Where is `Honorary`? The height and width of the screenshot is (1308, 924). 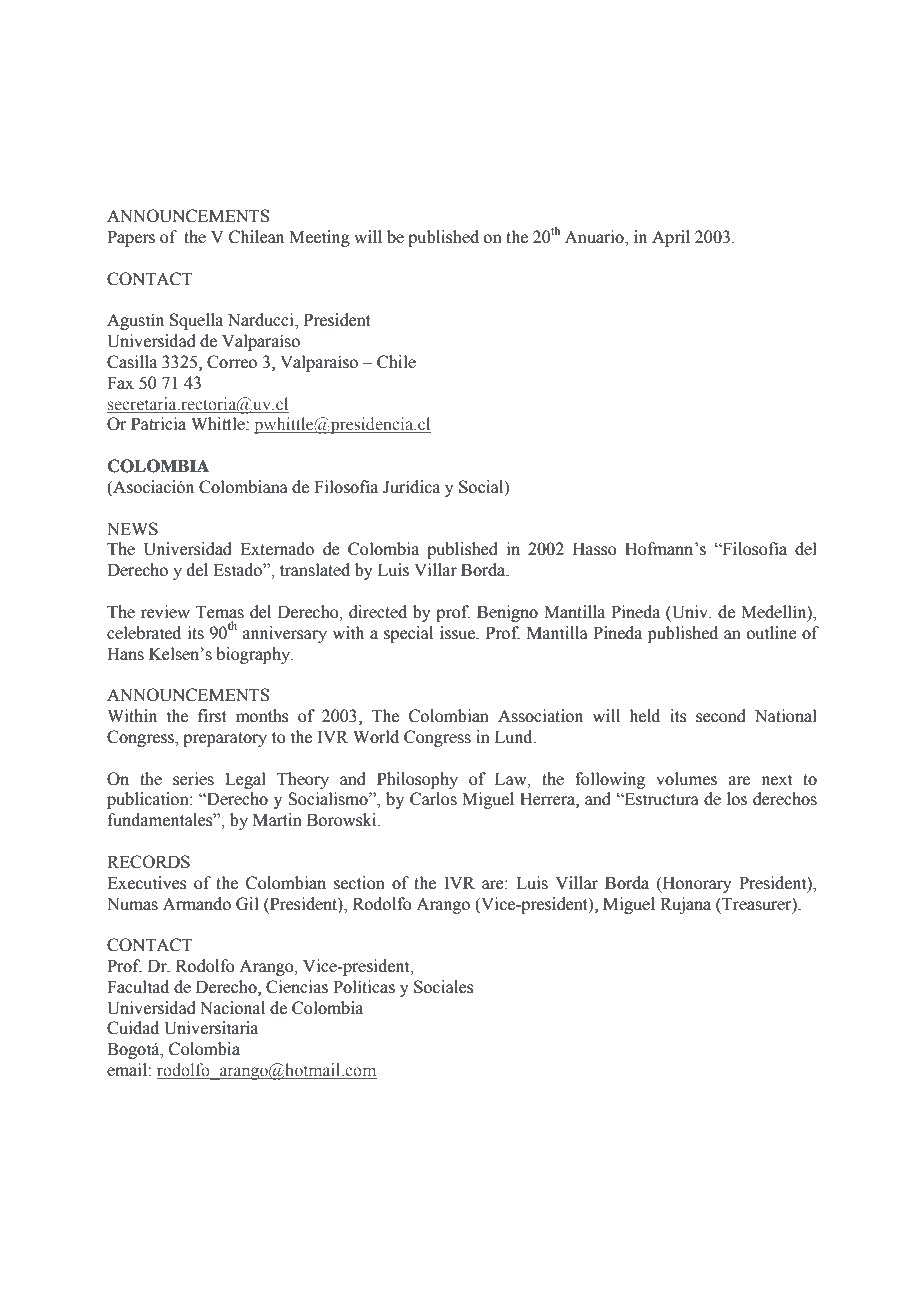 Honorary is located at coordinates (695, 884).
